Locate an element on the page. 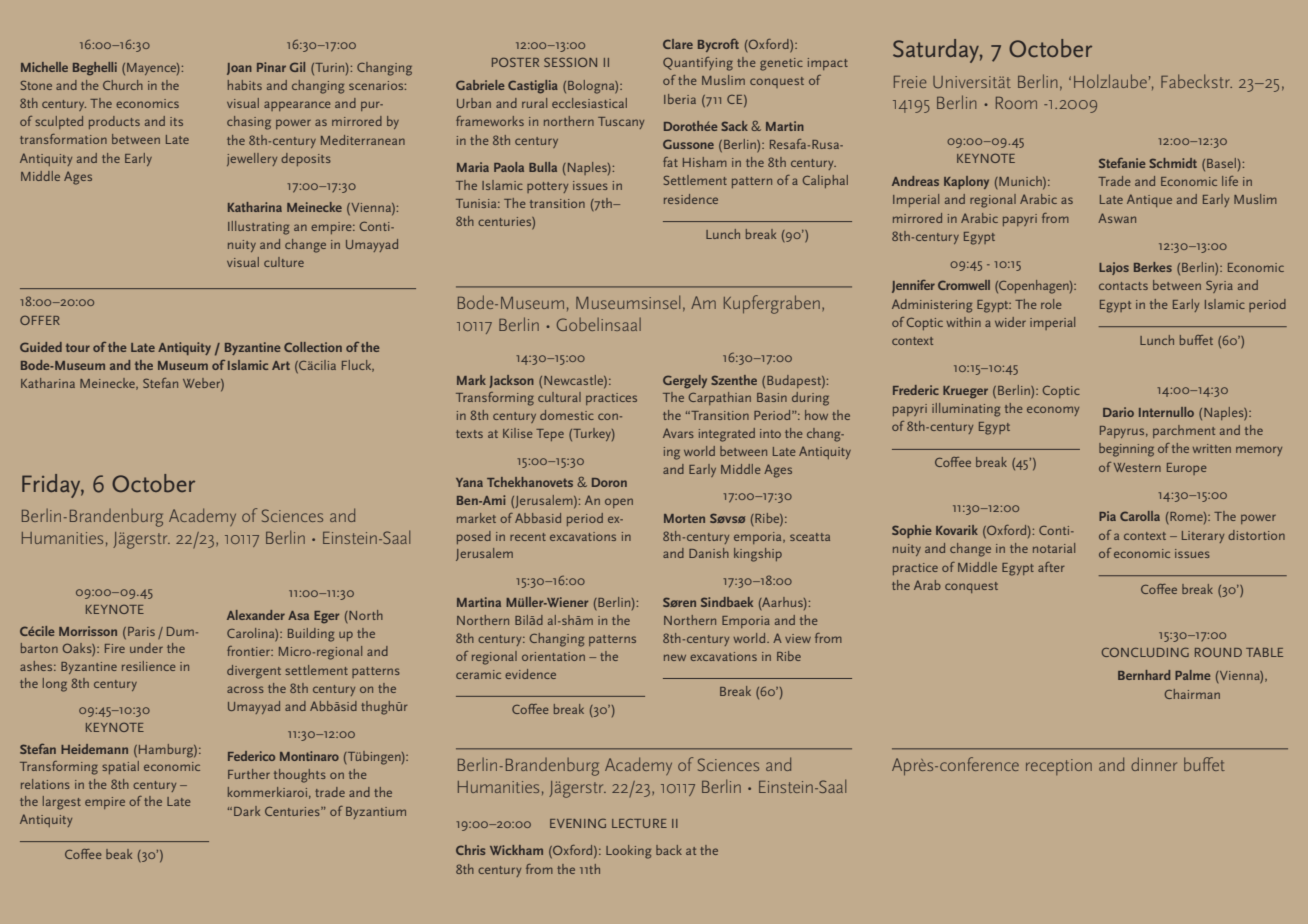  Quantifying is located at coordinates (698, 64).
